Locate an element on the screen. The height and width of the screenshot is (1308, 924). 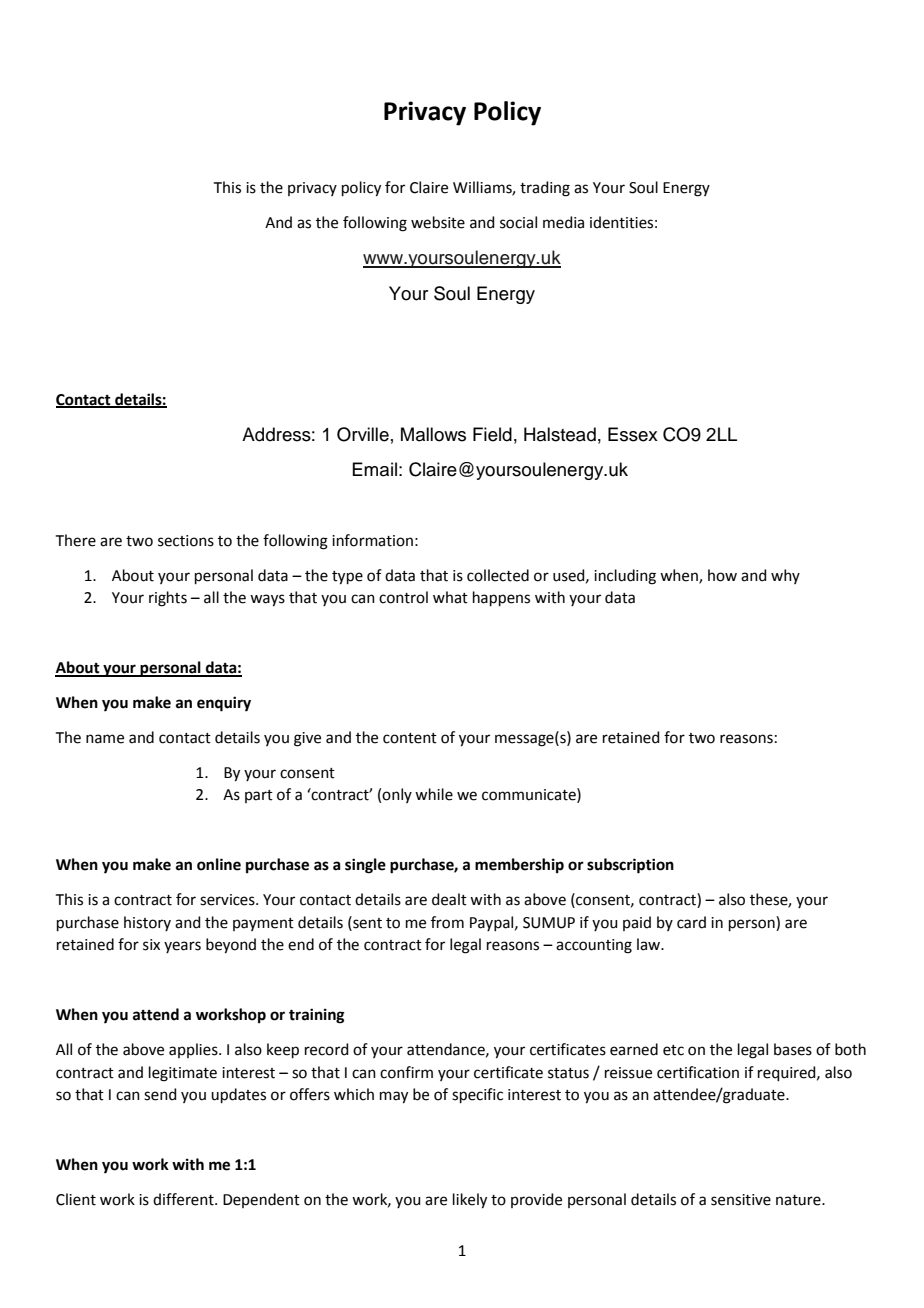
media is located at coordinates (563, 222).
